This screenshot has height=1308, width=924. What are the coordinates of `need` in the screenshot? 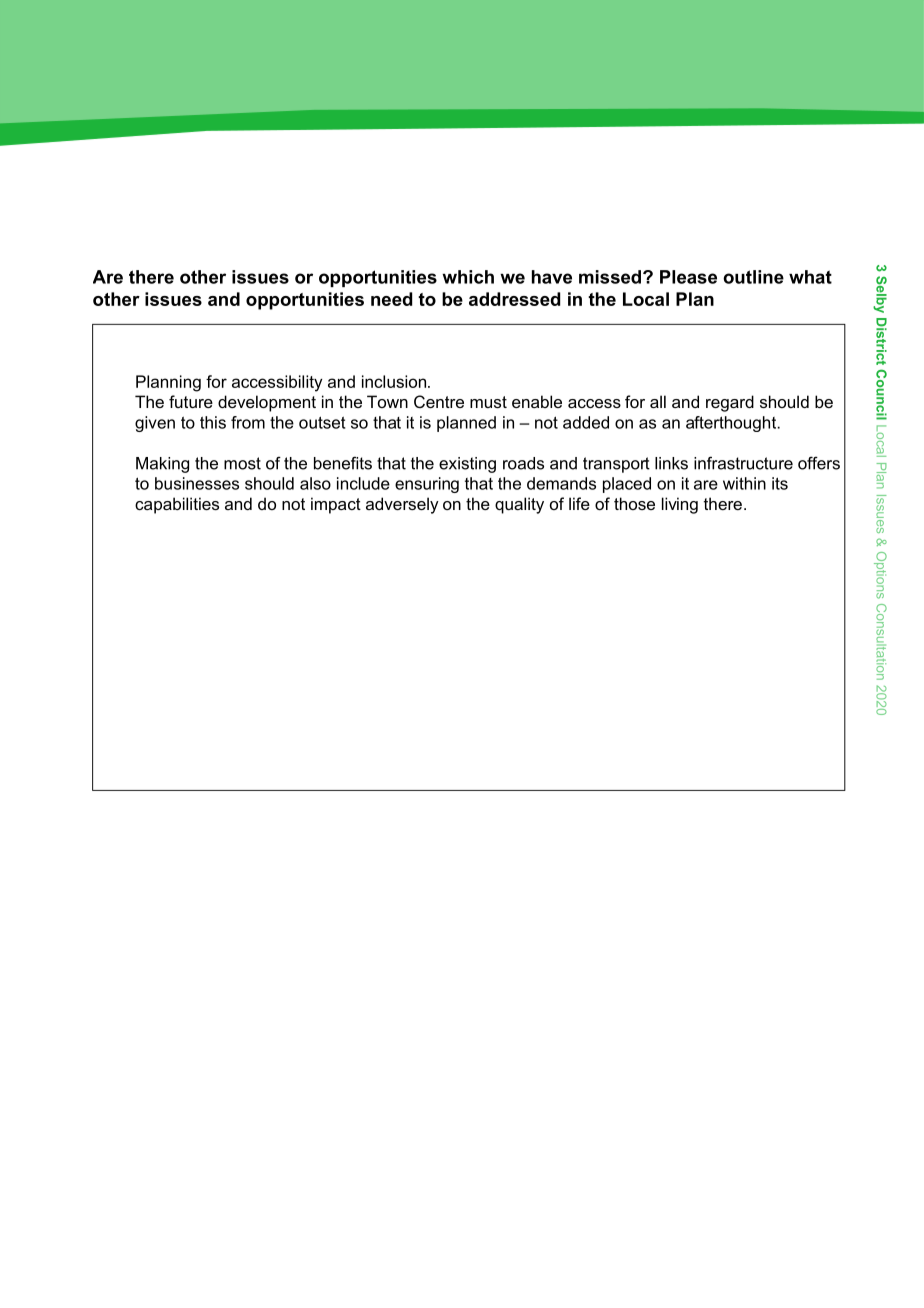 It's located at (391, 299).
